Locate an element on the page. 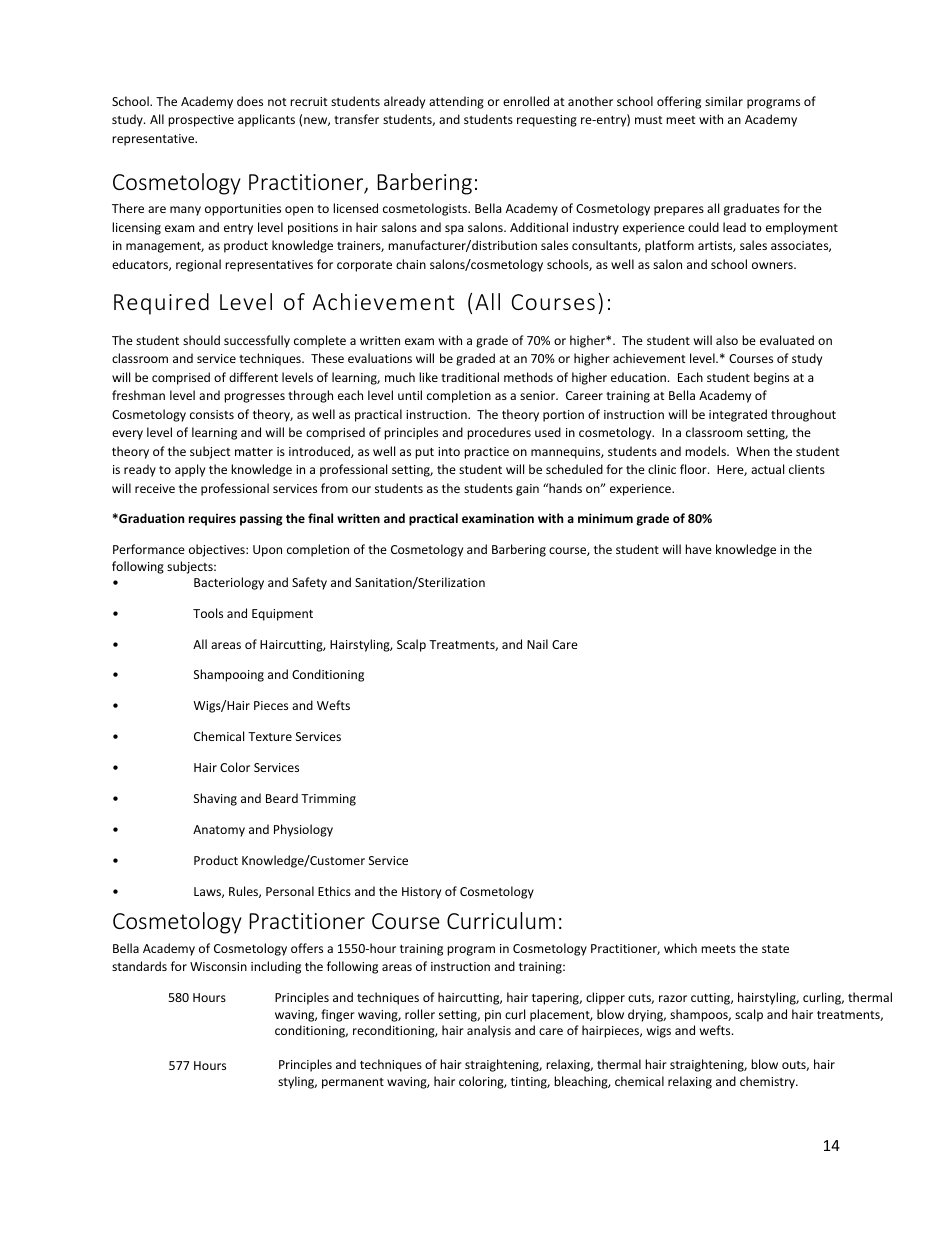 The width and height of the page is (952, 1233). should is located at coordinates (201, 340).
